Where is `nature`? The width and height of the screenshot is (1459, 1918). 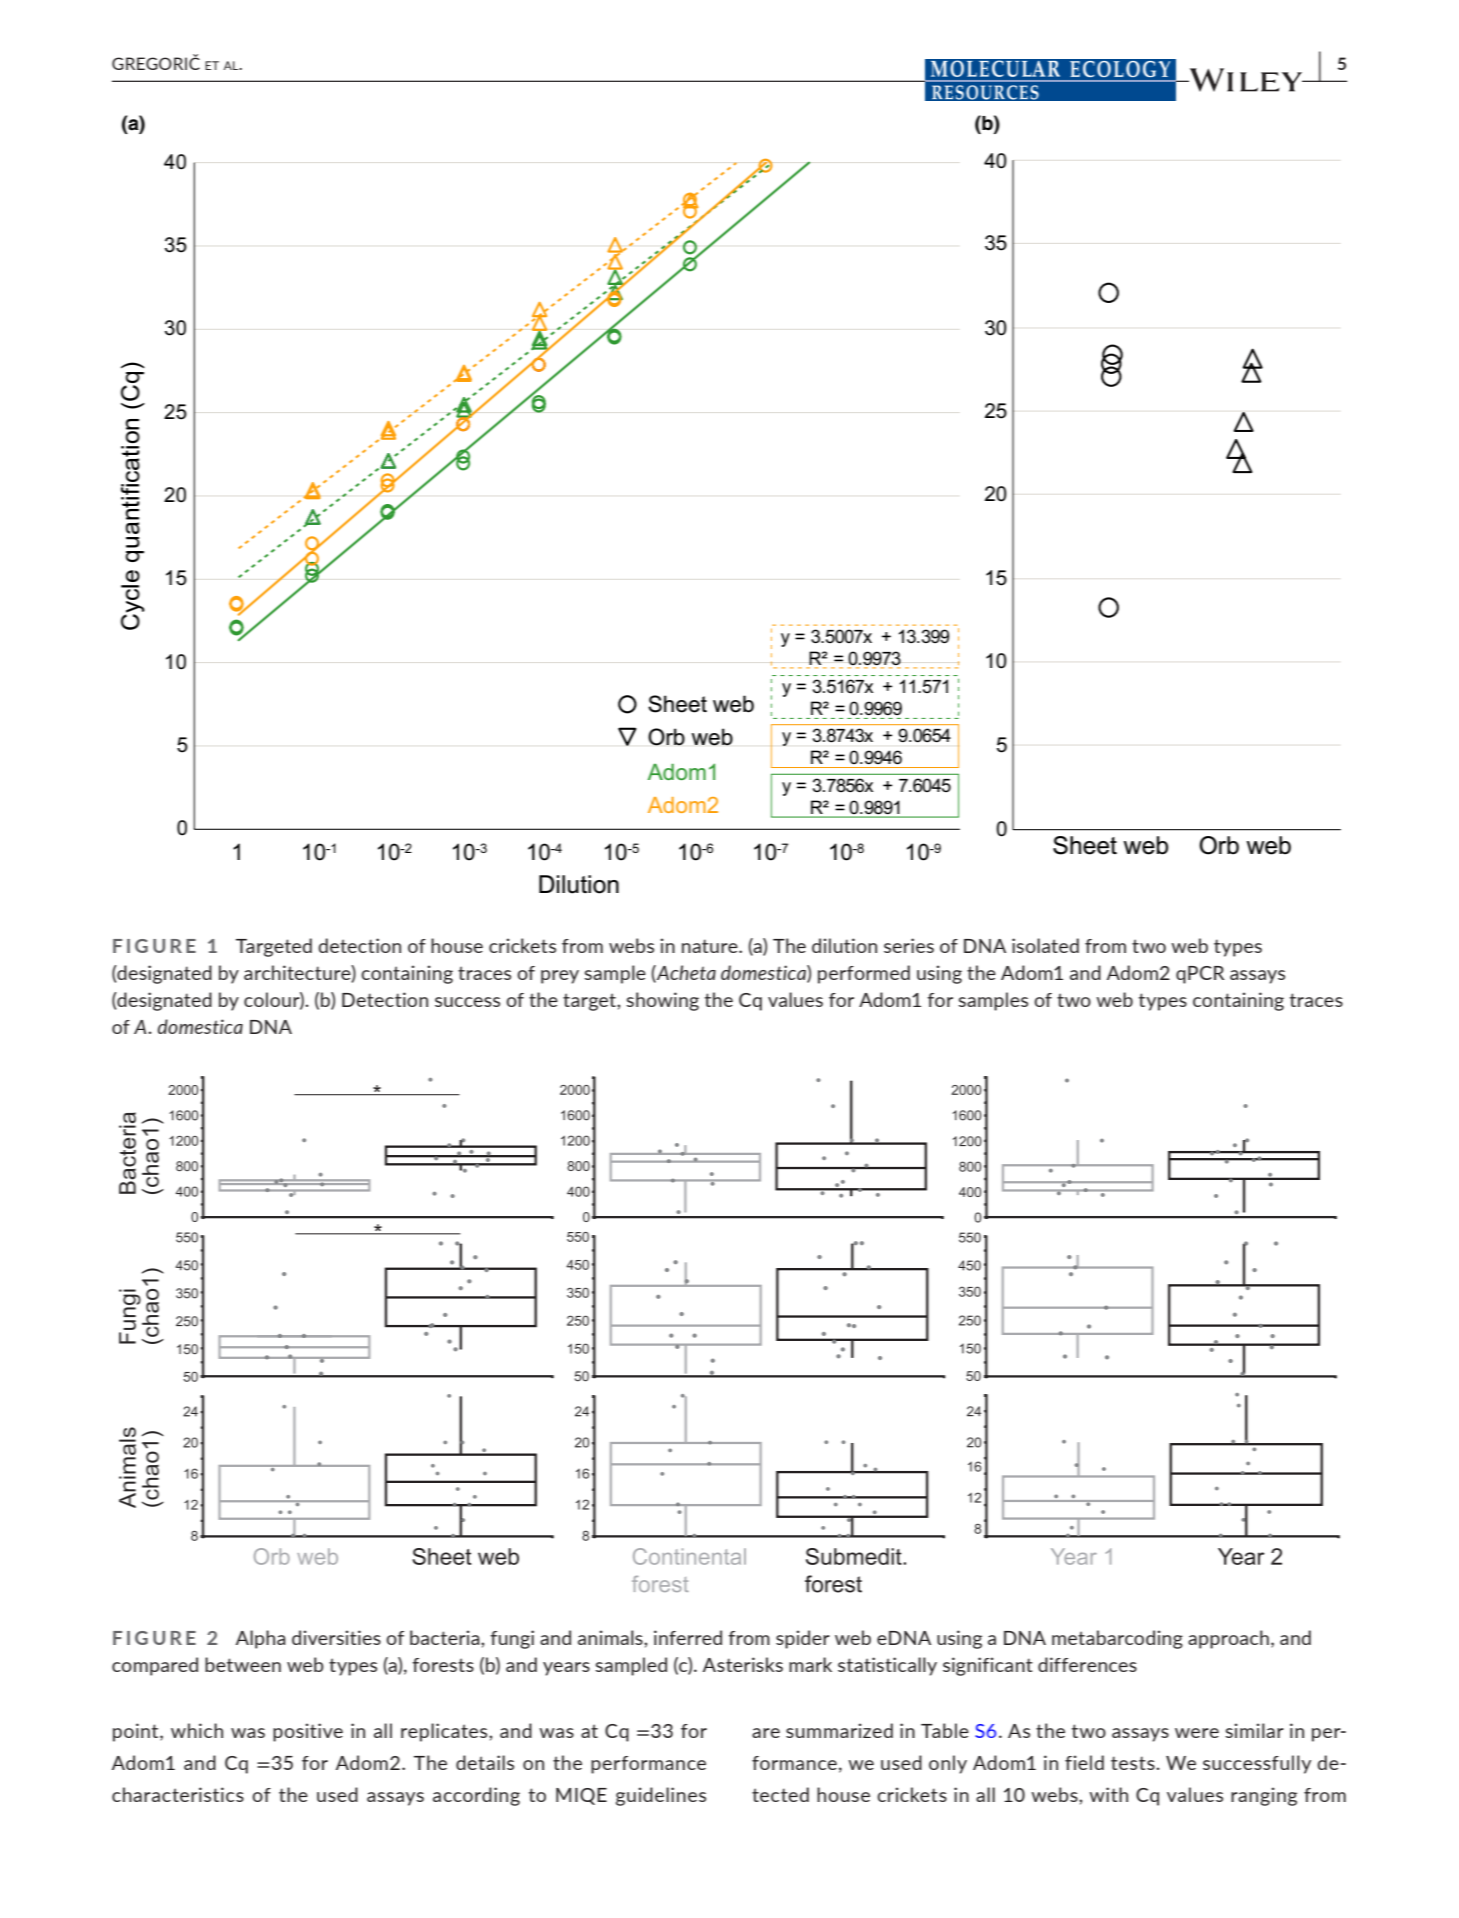 nature is located at coordinates (711, 946).
